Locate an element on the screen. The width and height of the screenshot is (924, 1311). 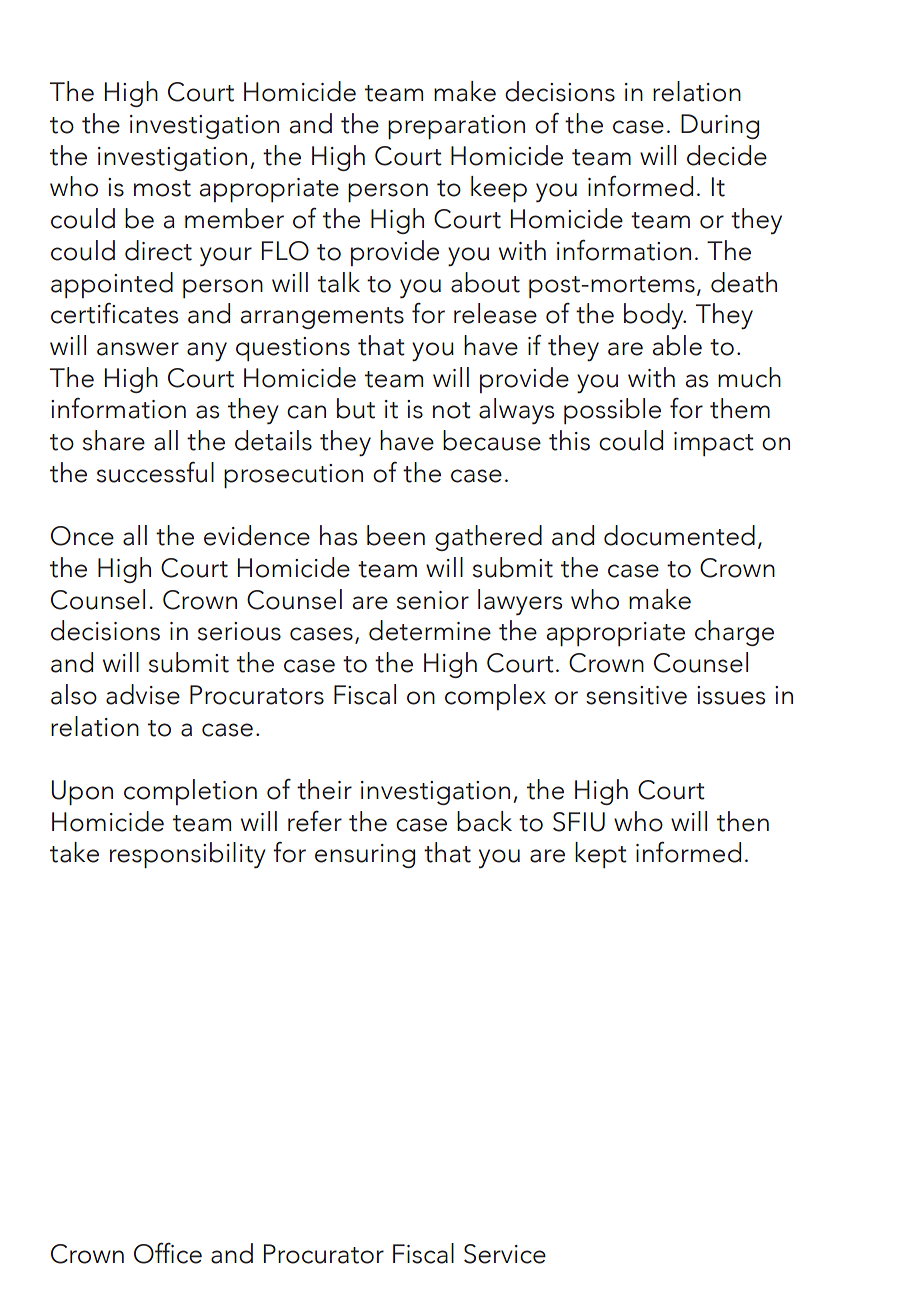
kept is located at coordinates (601, 855).
